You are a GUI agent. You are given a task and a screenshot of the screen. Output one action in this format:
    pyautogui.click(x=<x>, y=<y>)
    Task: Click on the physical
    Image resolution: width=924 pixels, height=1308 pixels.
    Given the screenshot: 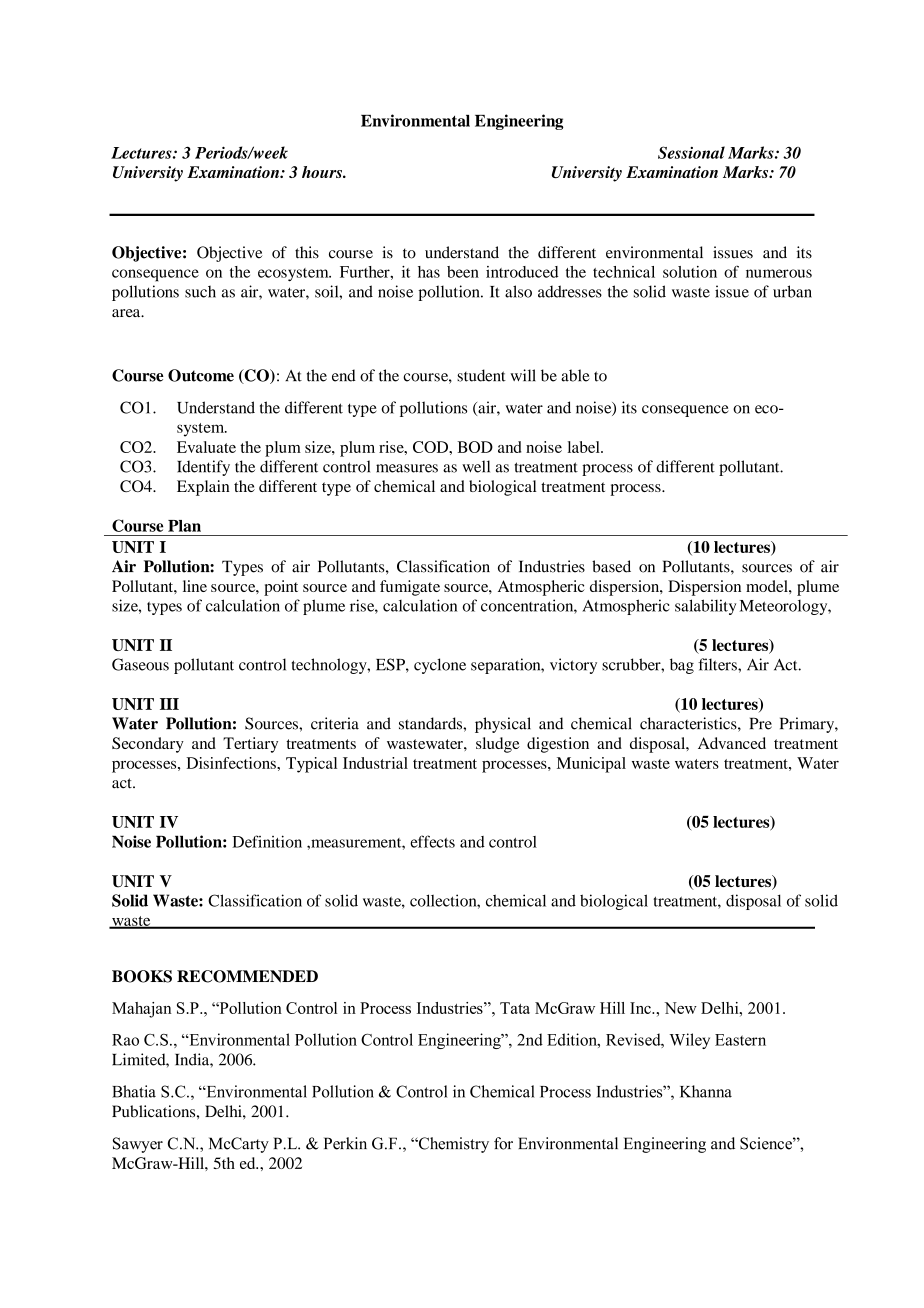 What is the action you would take?
    pyautogui.click(x=503, y=725)
